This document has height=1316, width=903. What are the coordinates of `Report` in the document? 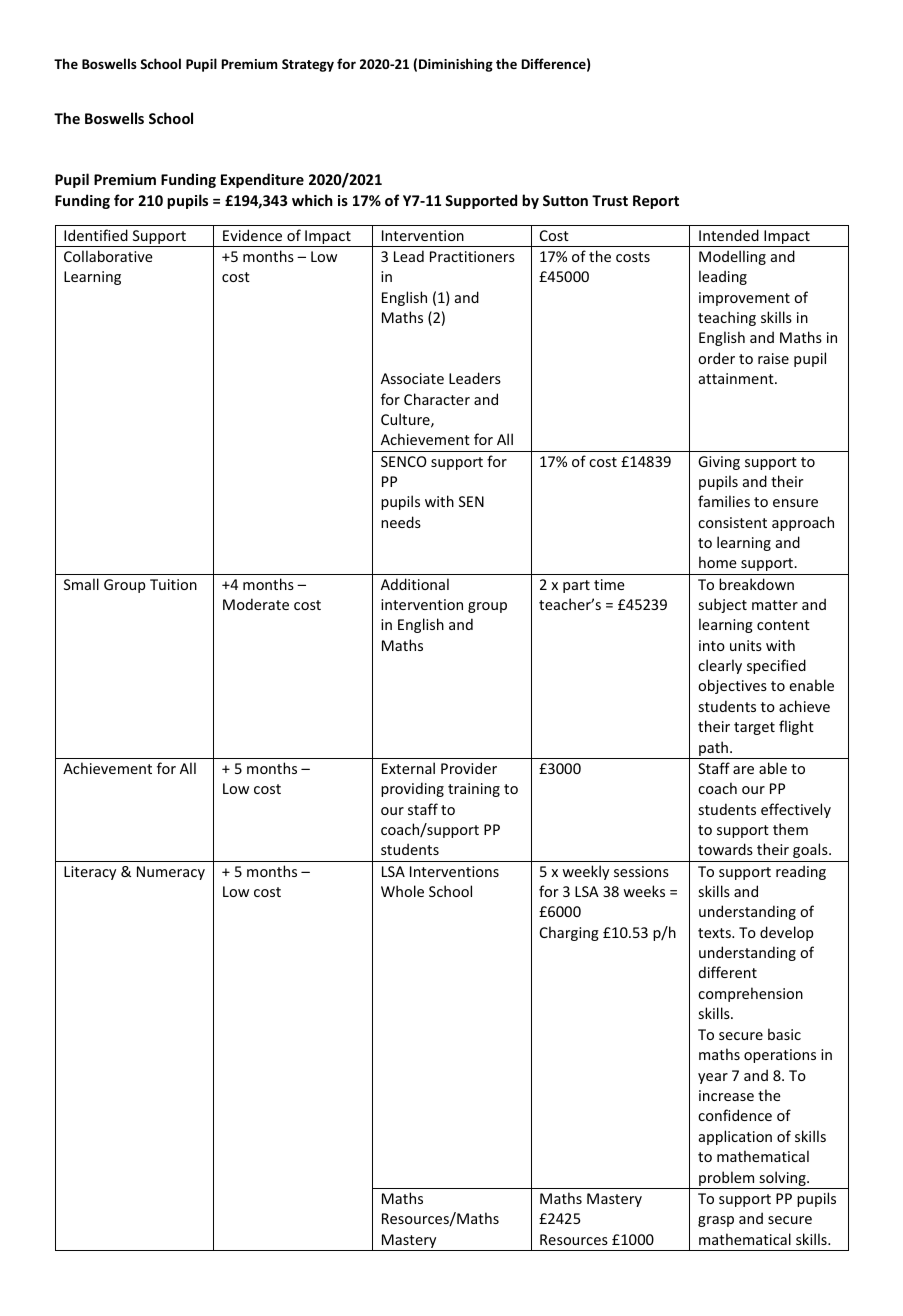 It's located at (656, 202).
